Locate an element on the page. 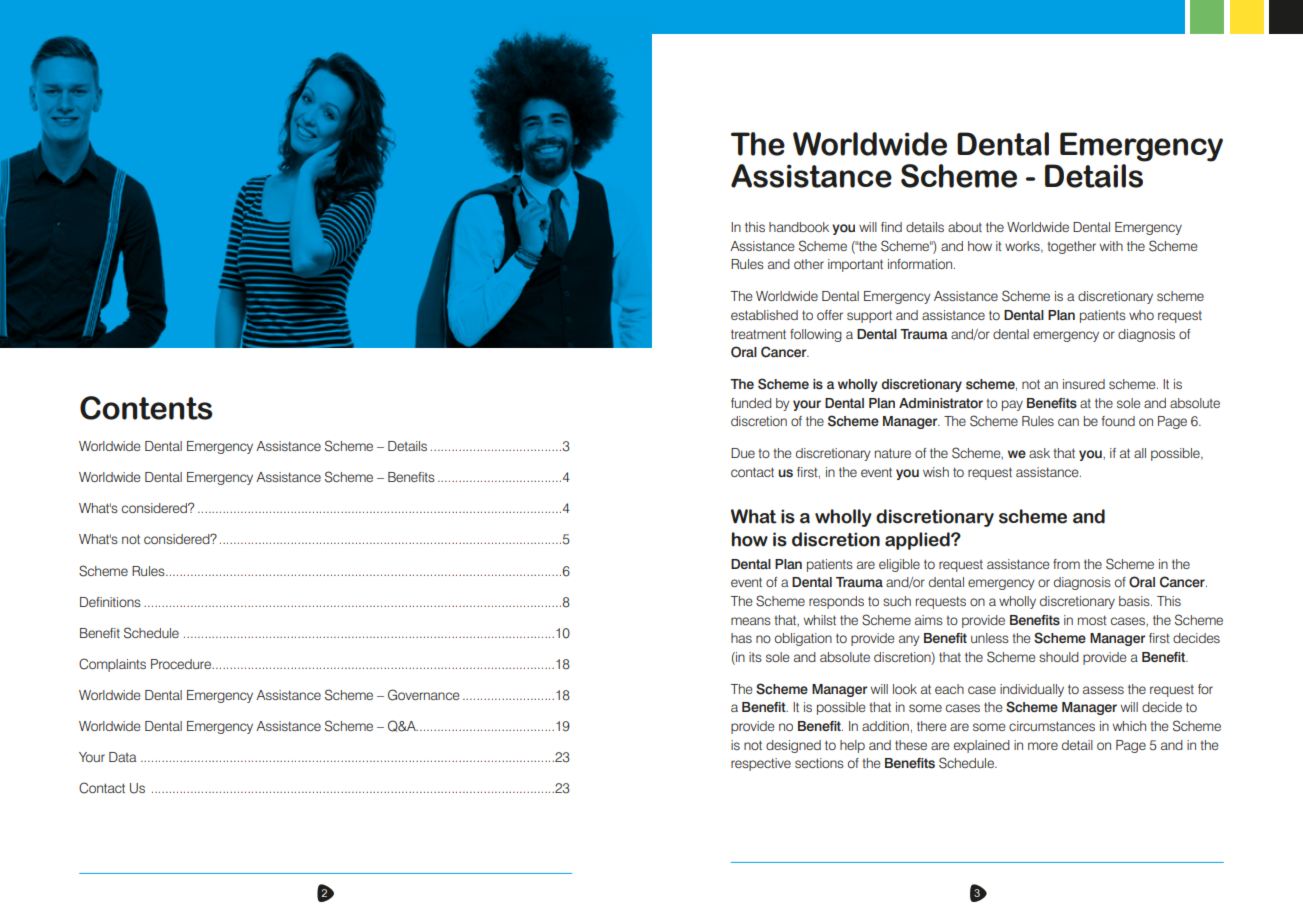 The width and height of the image is (1303, 924). Due is located at coordinates (743, 453).
